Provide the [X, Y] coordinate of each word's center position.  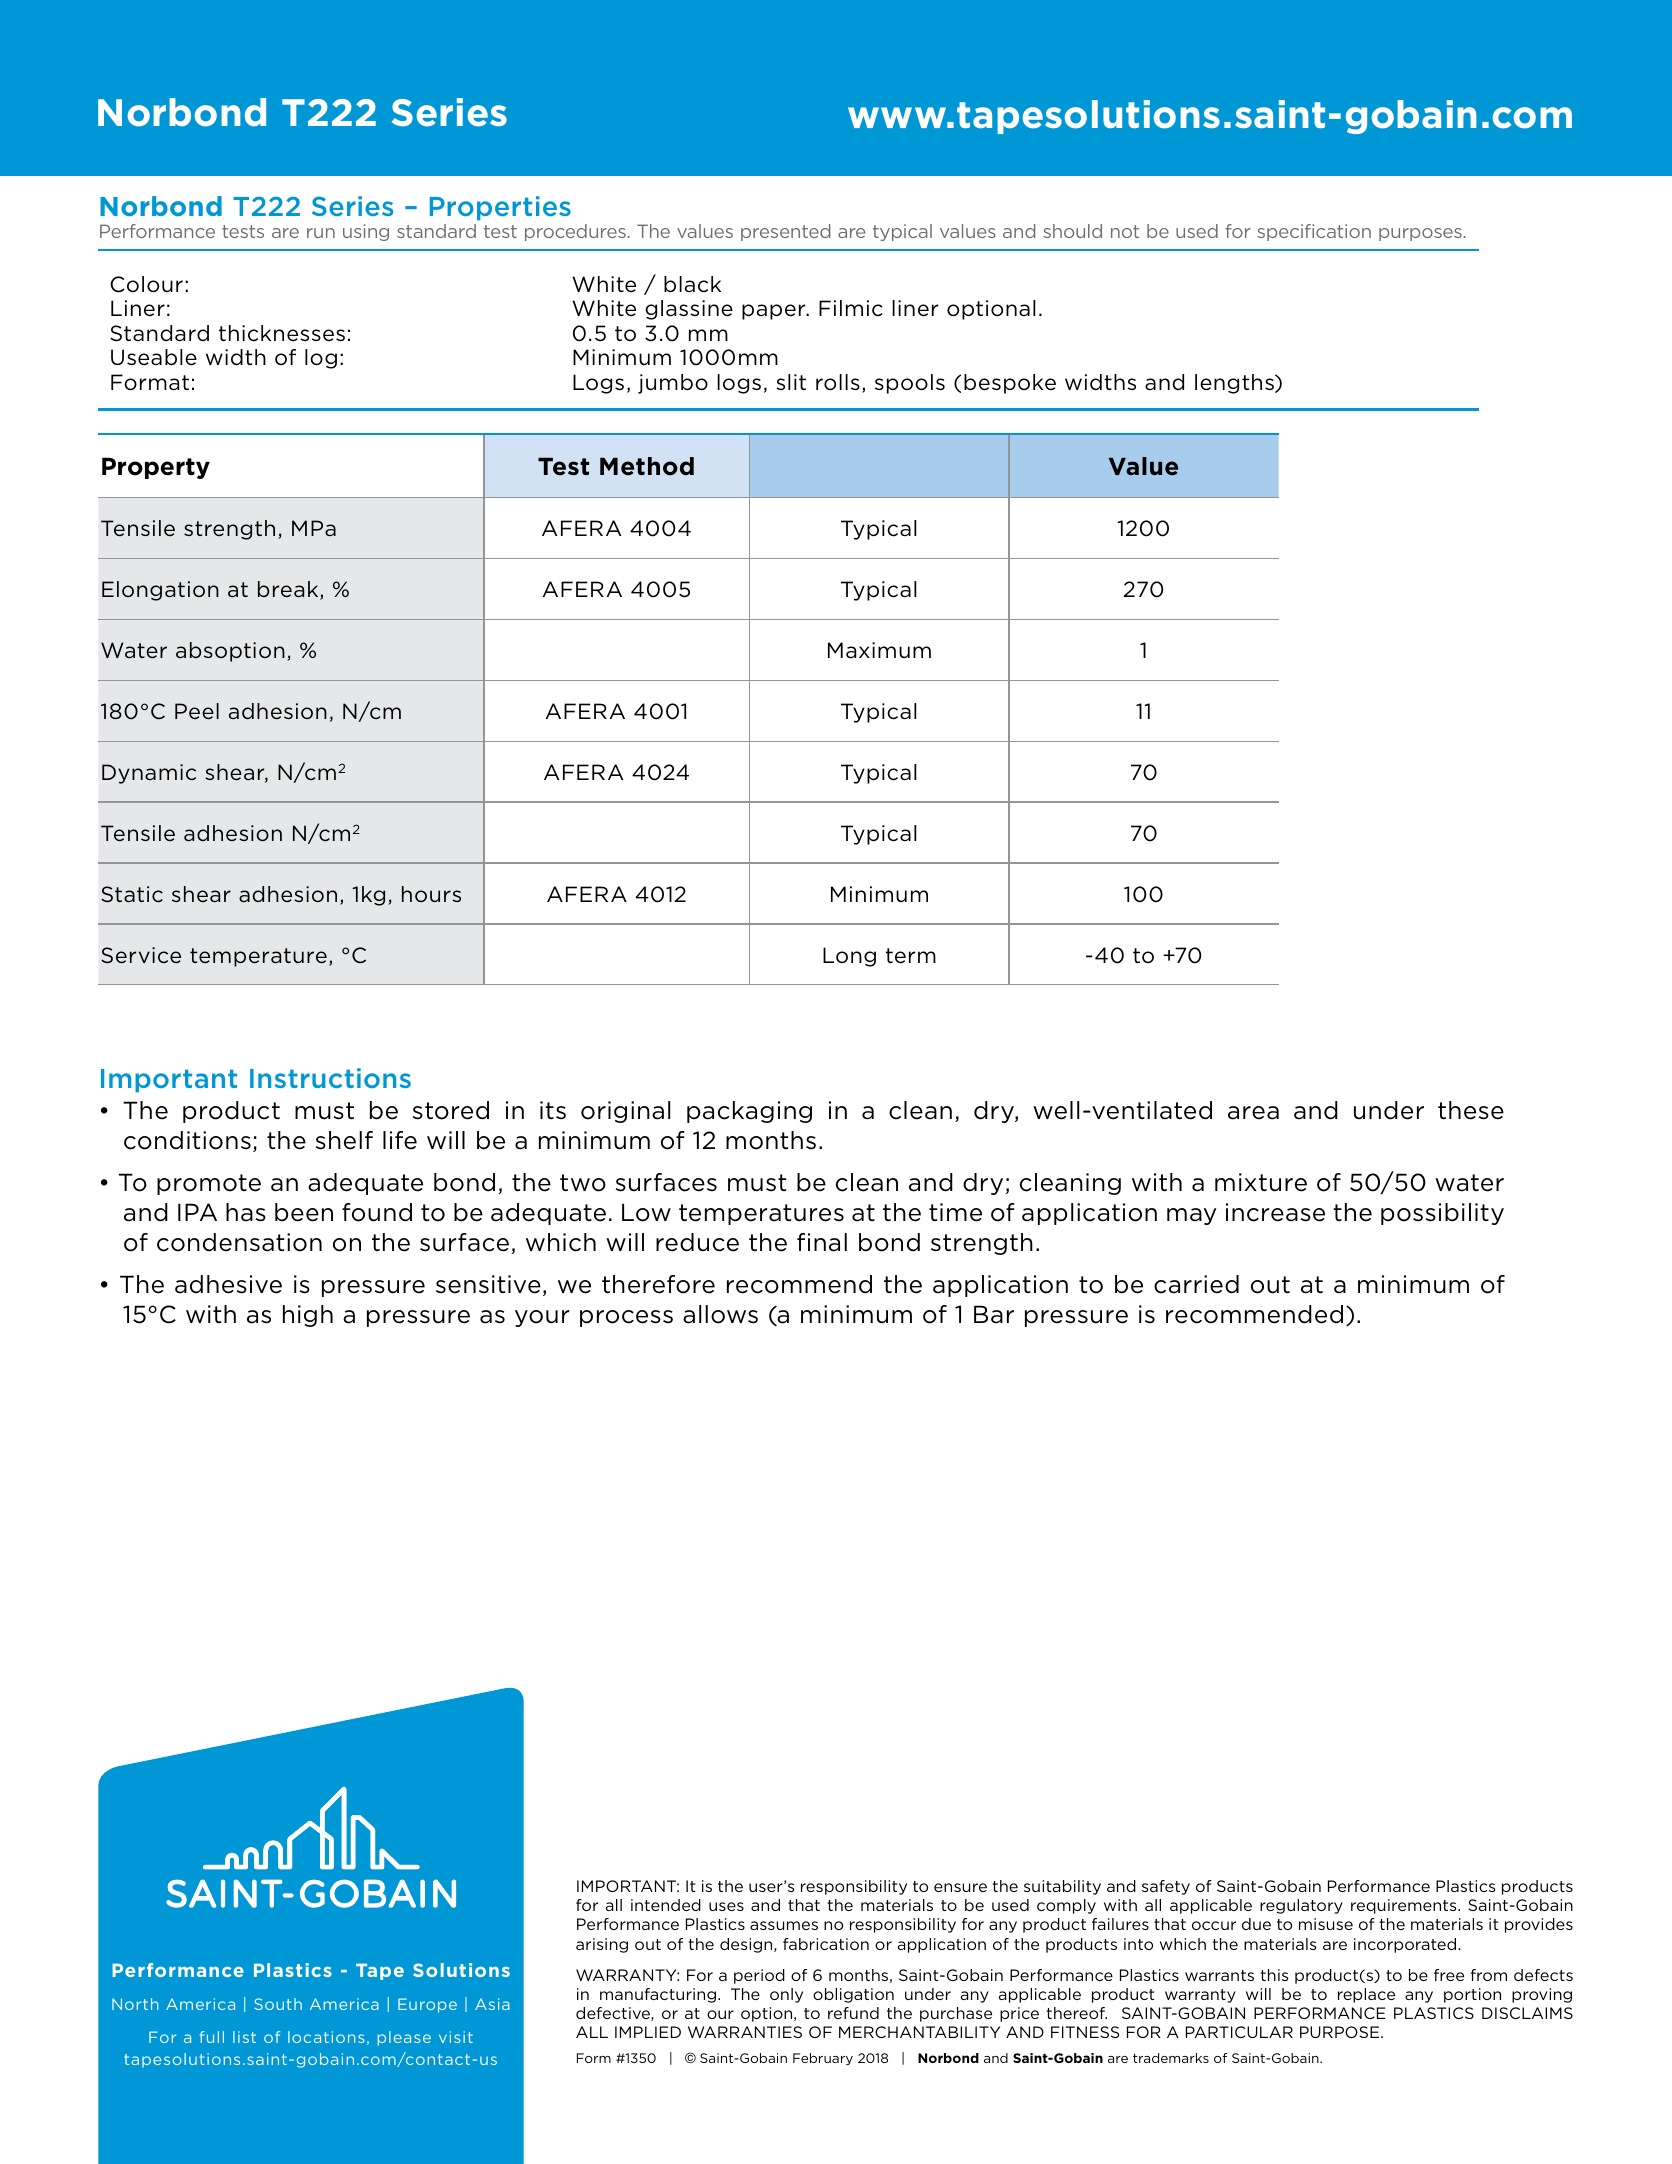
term [911, 956]
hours [431, 894]
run [321, 233]
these [1471, 1110]
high [308, 1316]
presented [785, 232]
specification [1314, 232]
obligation [853, 1995]
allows [720, 1314]
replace [1366, 1995]
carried [1196, 1284]
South [278, 2004]
